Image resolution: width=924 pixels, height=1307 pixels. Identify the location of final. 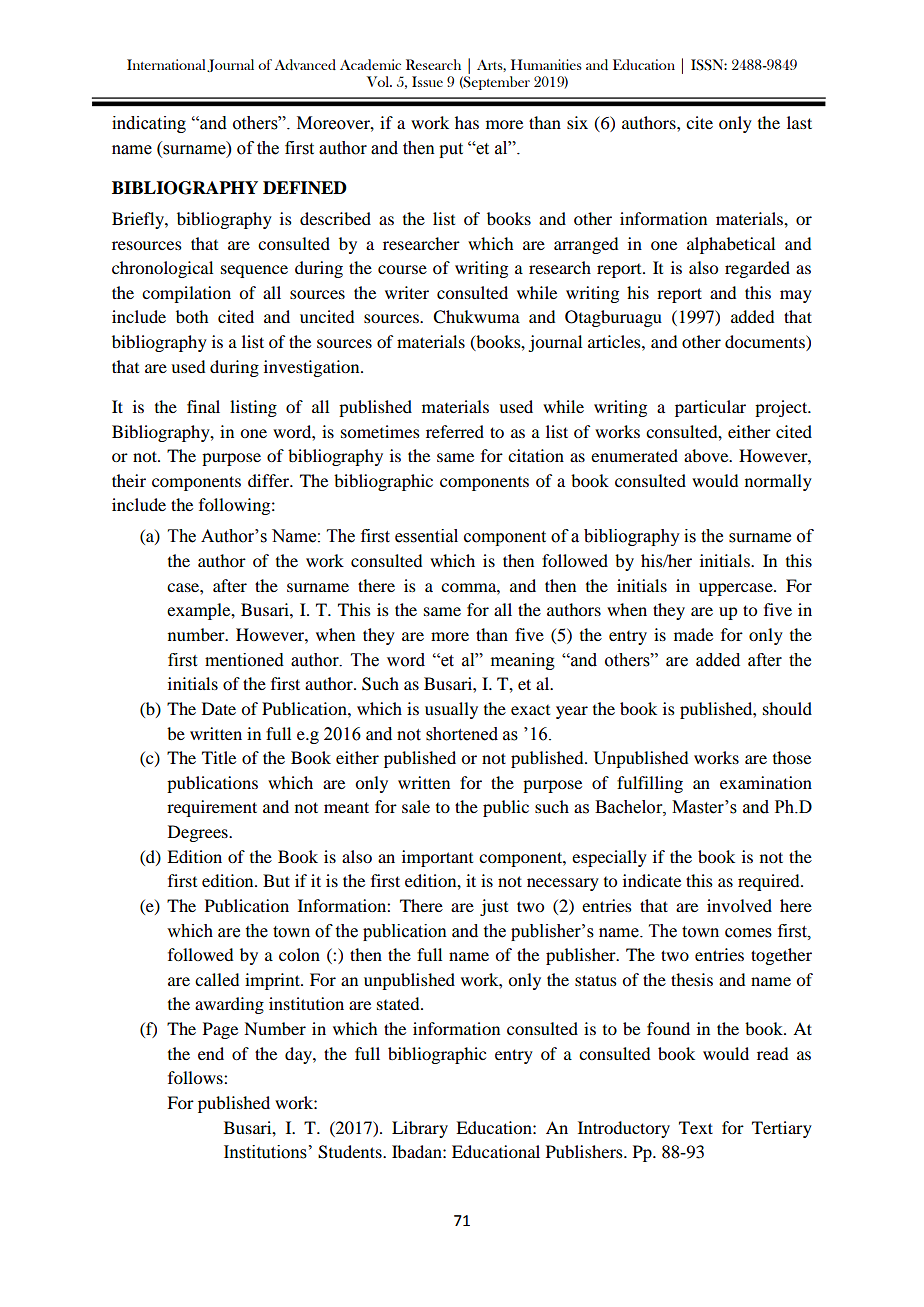
(203, 406).
